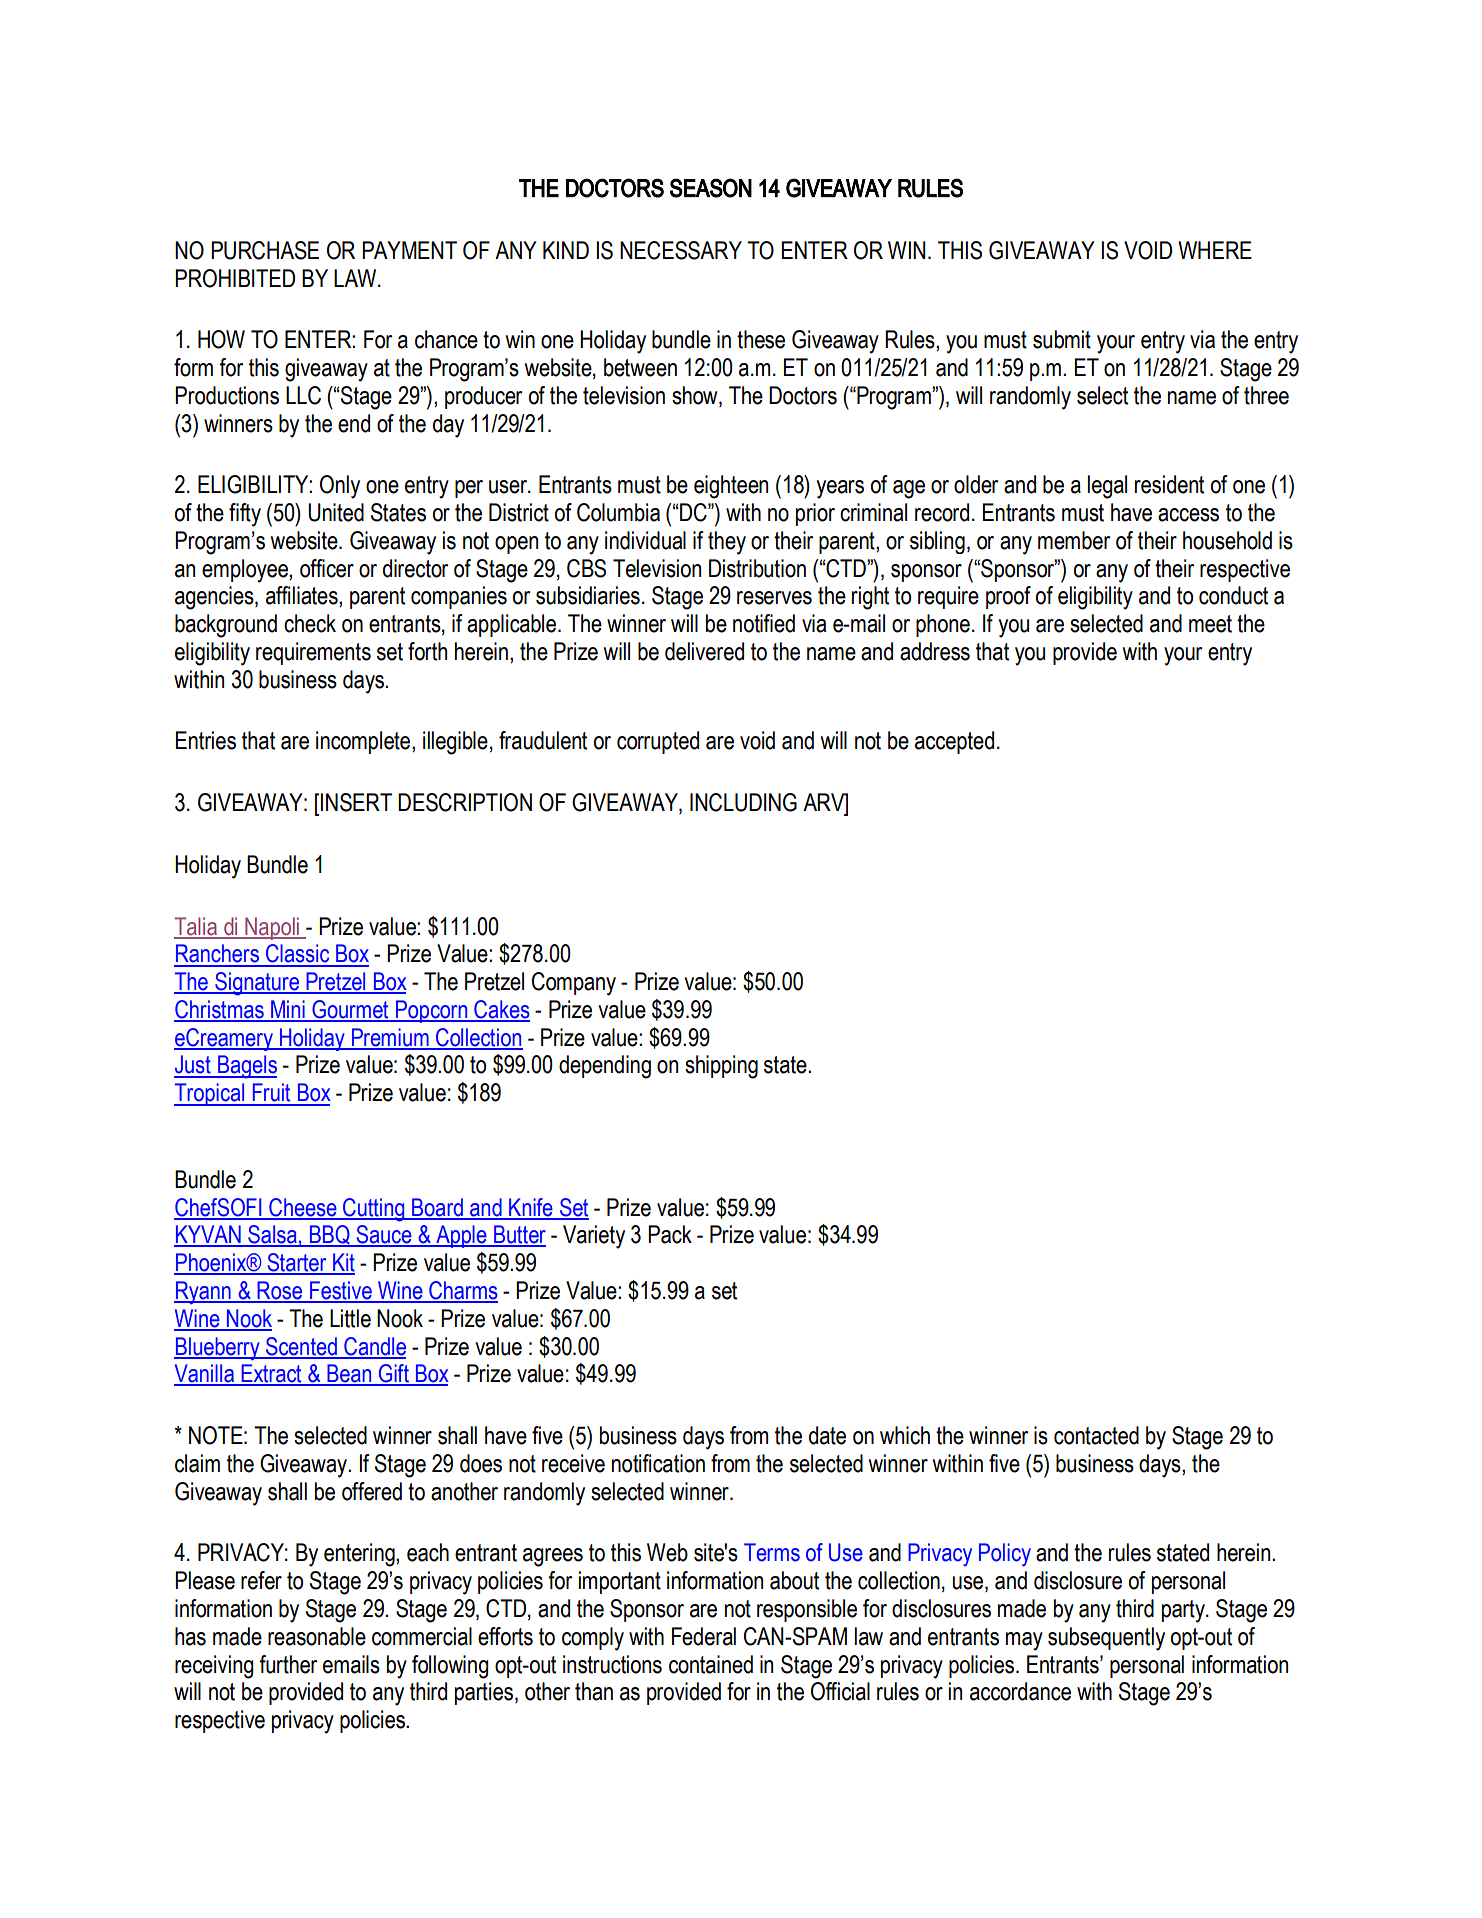 This screenshot has height=1918, width=1482. Describe the element at coordinates (574, 984) in the screenshot. I see `Company` at that location.
